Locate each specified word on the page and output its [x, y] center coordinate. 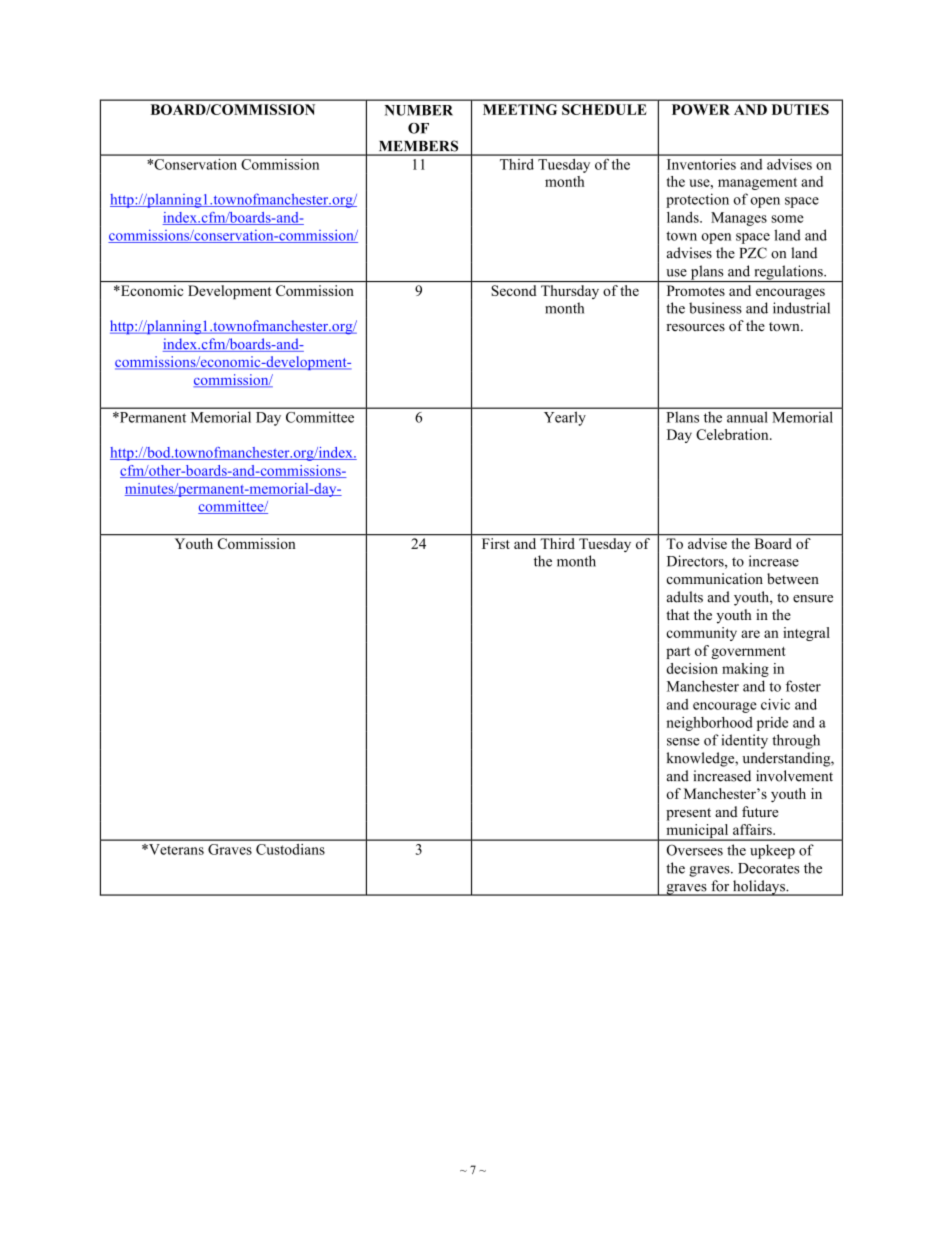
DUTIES [800, 109]
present [688, 814]
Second [514, 290]
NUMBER [418, 110]
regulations [788, 273]
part [678, 653]
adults [685, 597]
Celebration [733, 434]
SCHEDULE [604, 109]
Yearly [564, 419]
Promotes [696, 290]
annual [747, 417]
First [495, 543]
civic [775, 704]
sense [683, 742]
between [793, 578]
